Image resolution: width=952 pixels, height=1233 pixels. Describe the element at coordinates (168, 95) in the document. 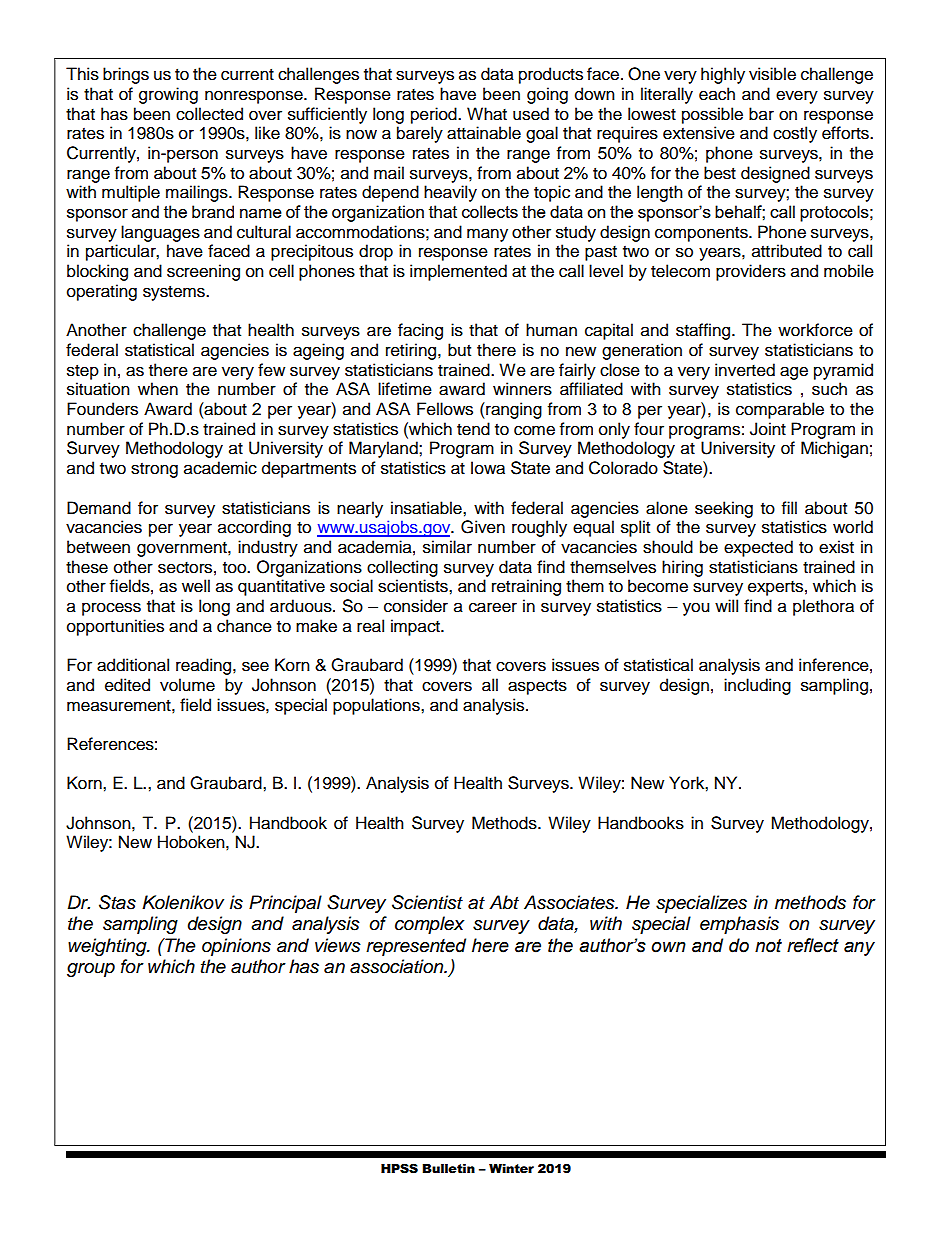

I see `growing` at that location.
